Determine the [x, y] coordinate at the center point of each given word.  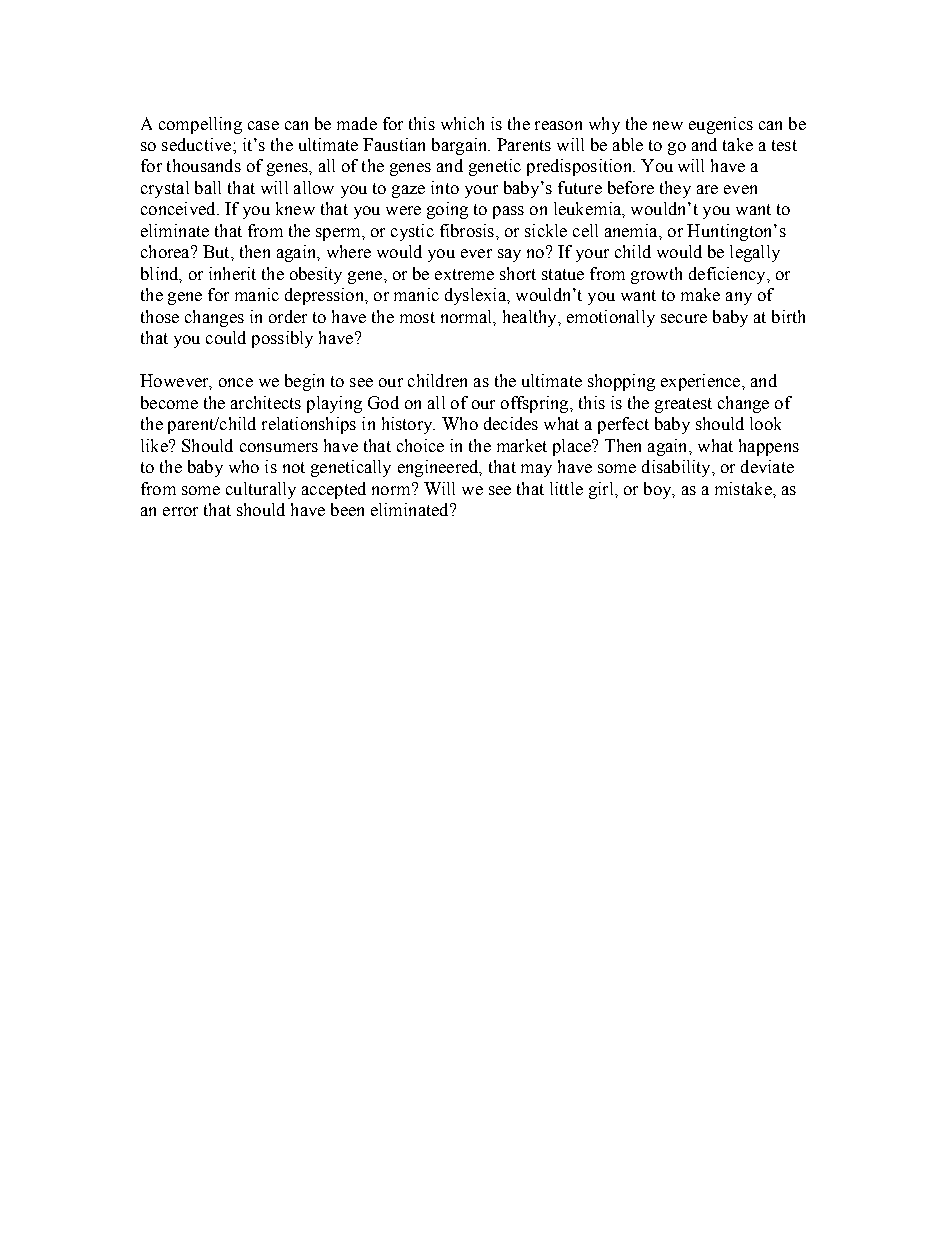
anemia [632, 230]
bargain [461, 146]
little [566, 488]
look [765, 423]
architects [266, 402]
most [417, 317]
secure [684, 318]
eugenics [721, 125]
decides [511, 423]
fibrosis [467, 230]
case [263, 125]
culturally [261, 490]
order [288, 316]
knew [295, 208]
